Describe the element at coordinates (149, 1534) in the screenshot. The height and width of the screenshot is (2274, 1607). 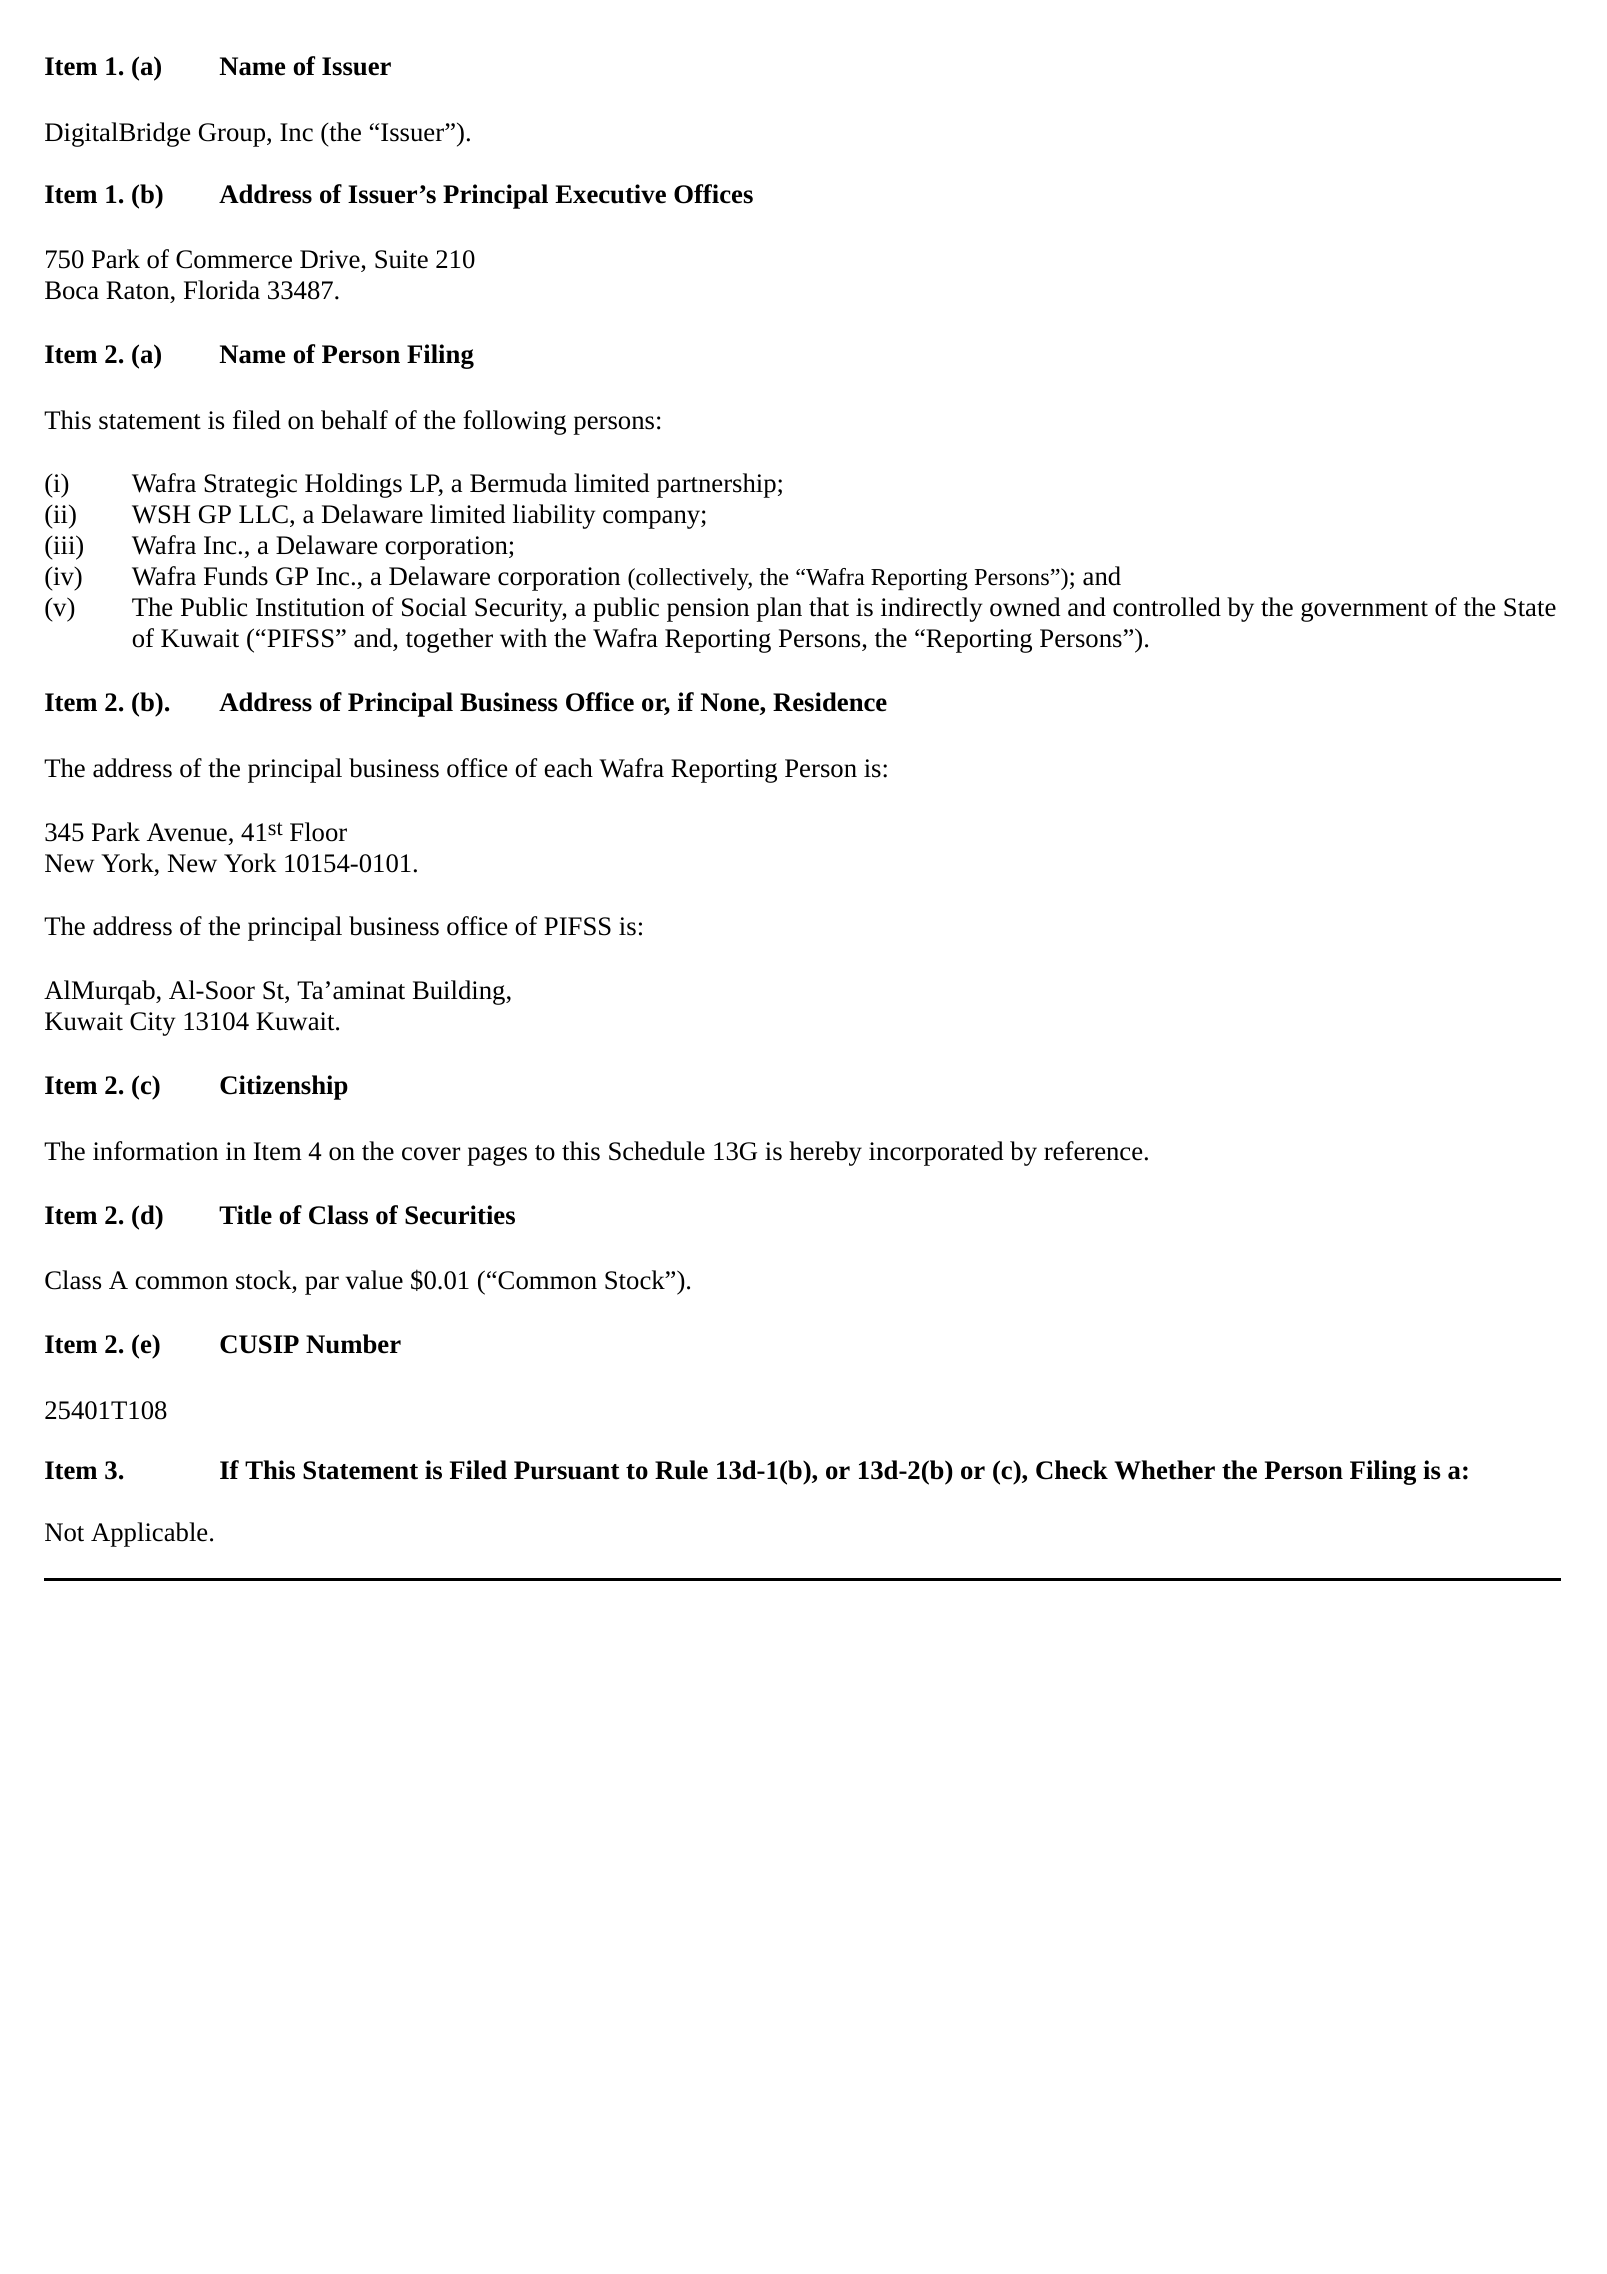
I see `Applicable` at that location.
